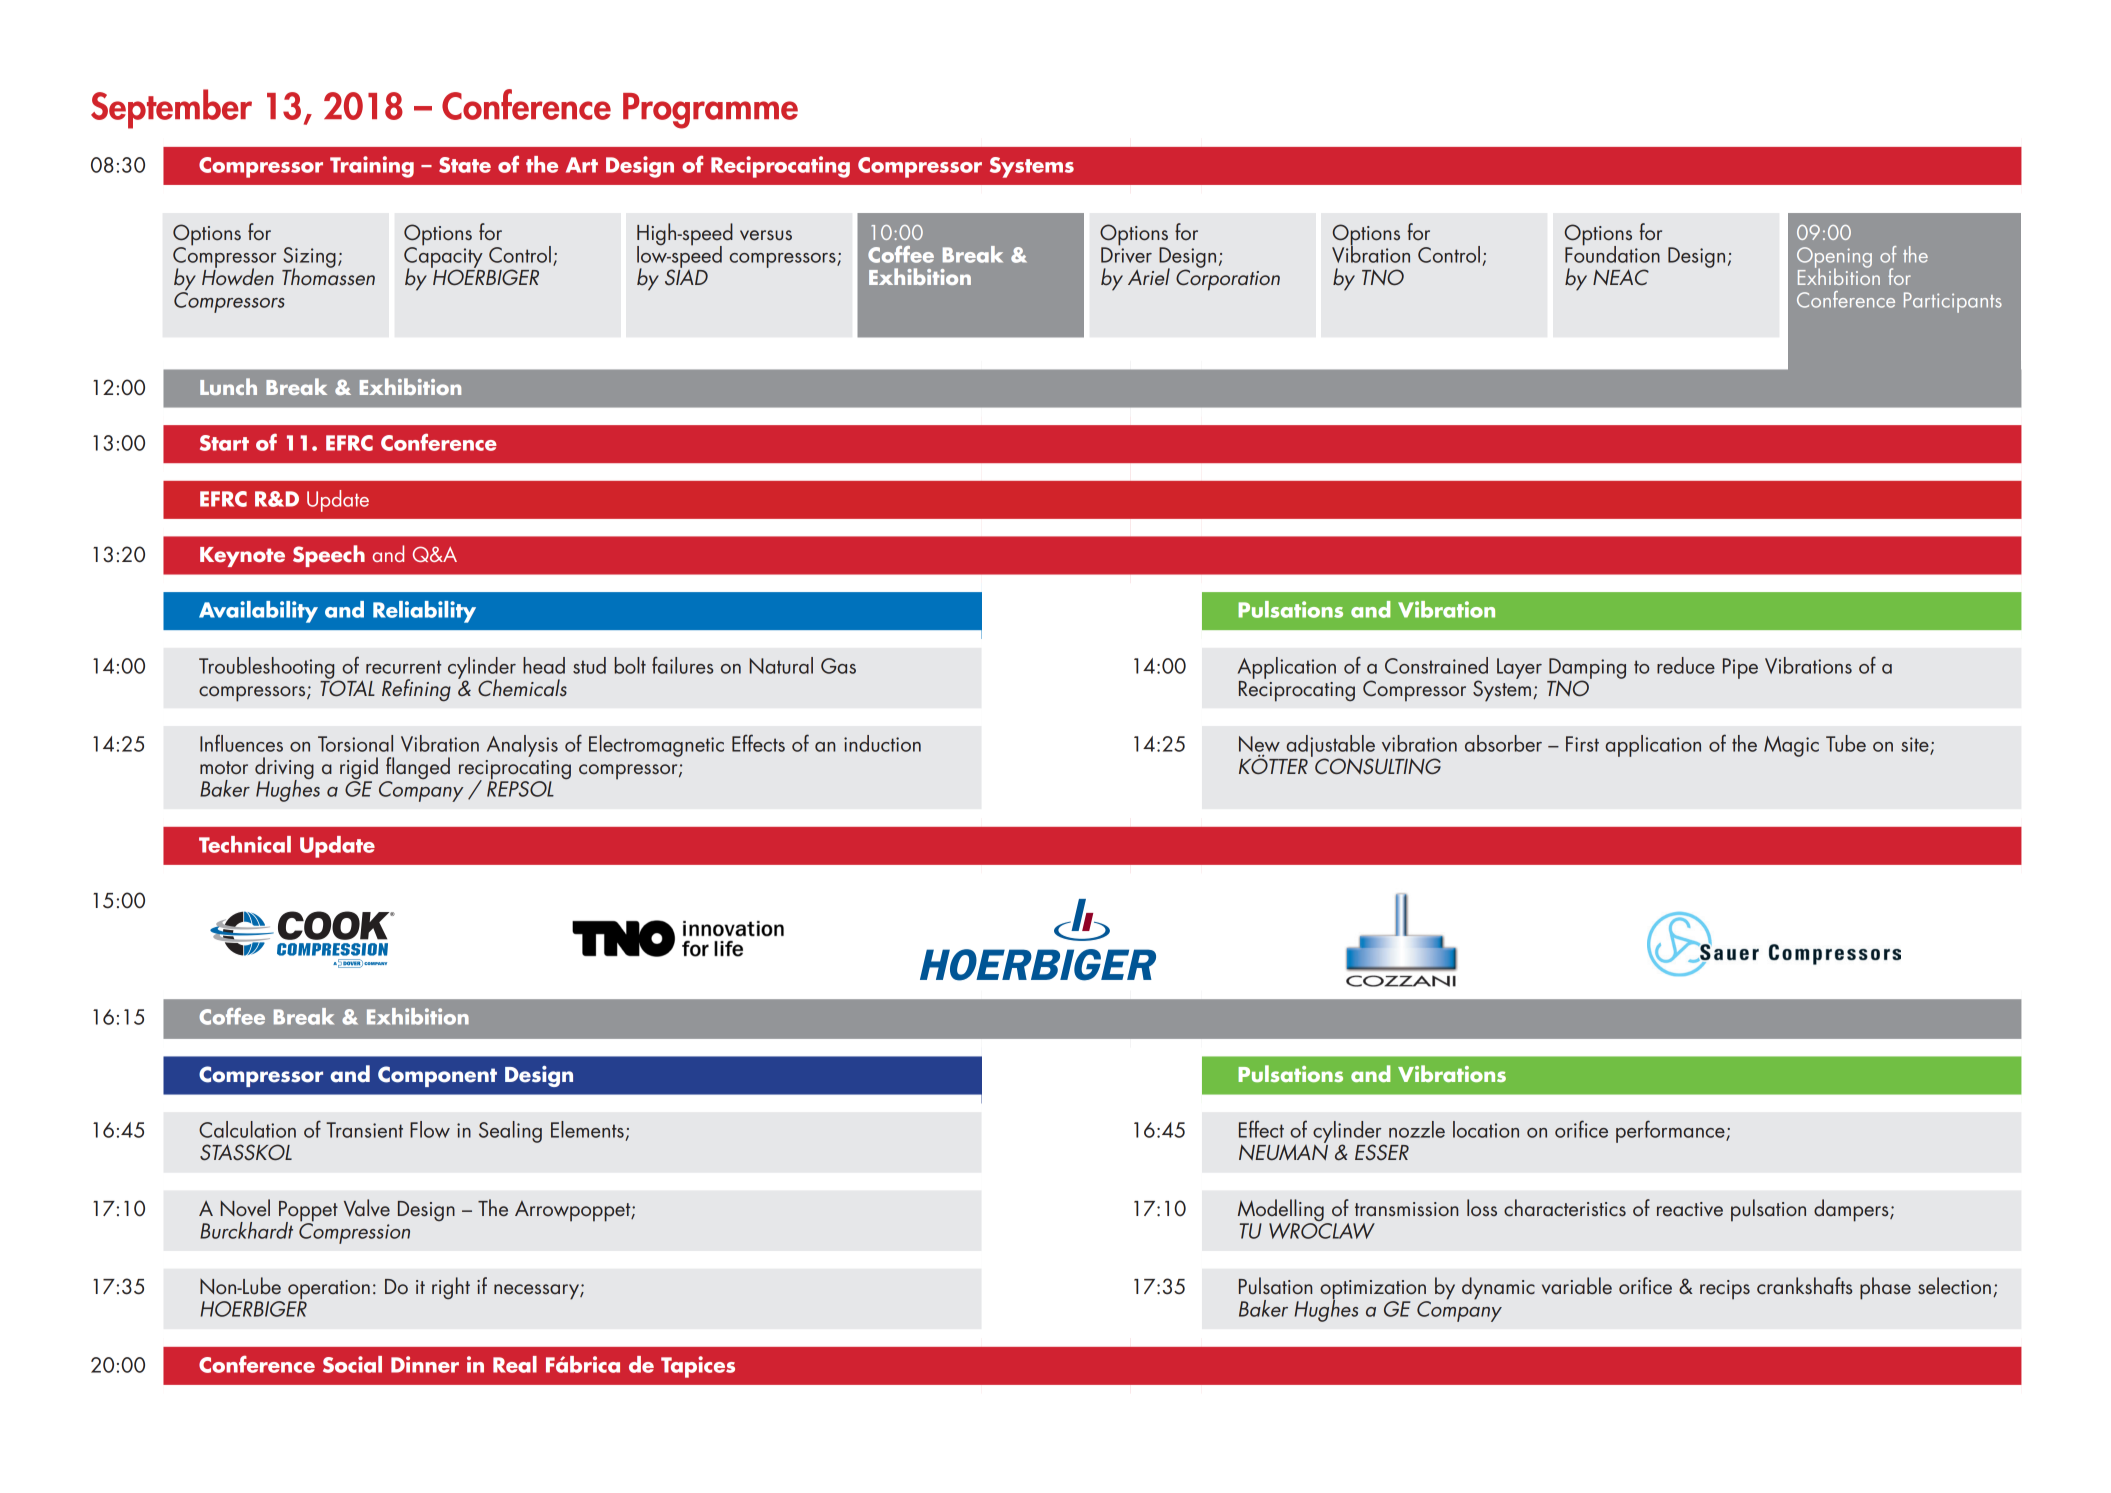 The width and height of the screenshot is (2111, 1493). What do you see at coordinates (1126, 254) in the screenshot?
I see `Driver` at bounding box center [1126, 254].
